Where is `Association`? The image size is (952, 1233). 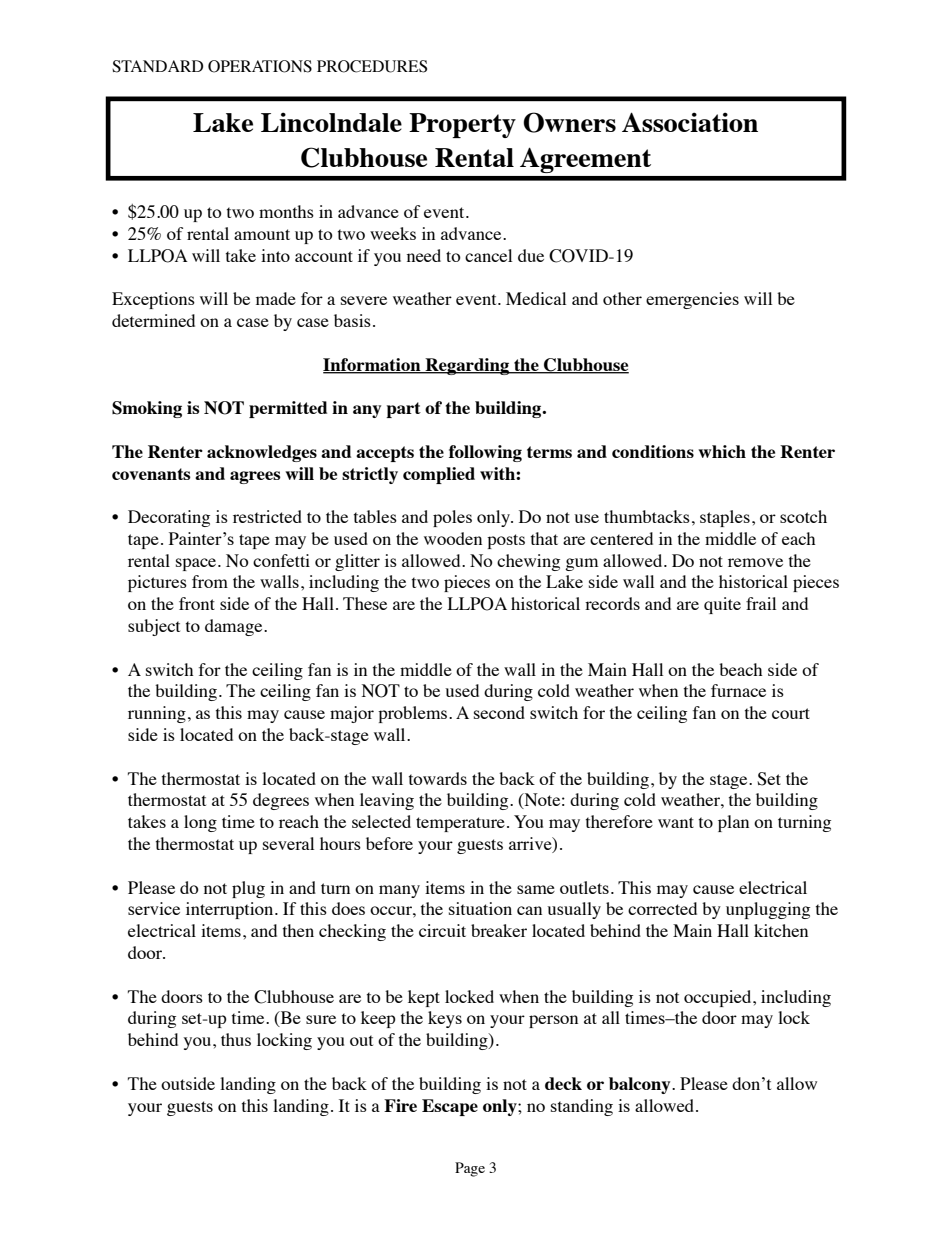
Association is located at coordinates (690, 122).
